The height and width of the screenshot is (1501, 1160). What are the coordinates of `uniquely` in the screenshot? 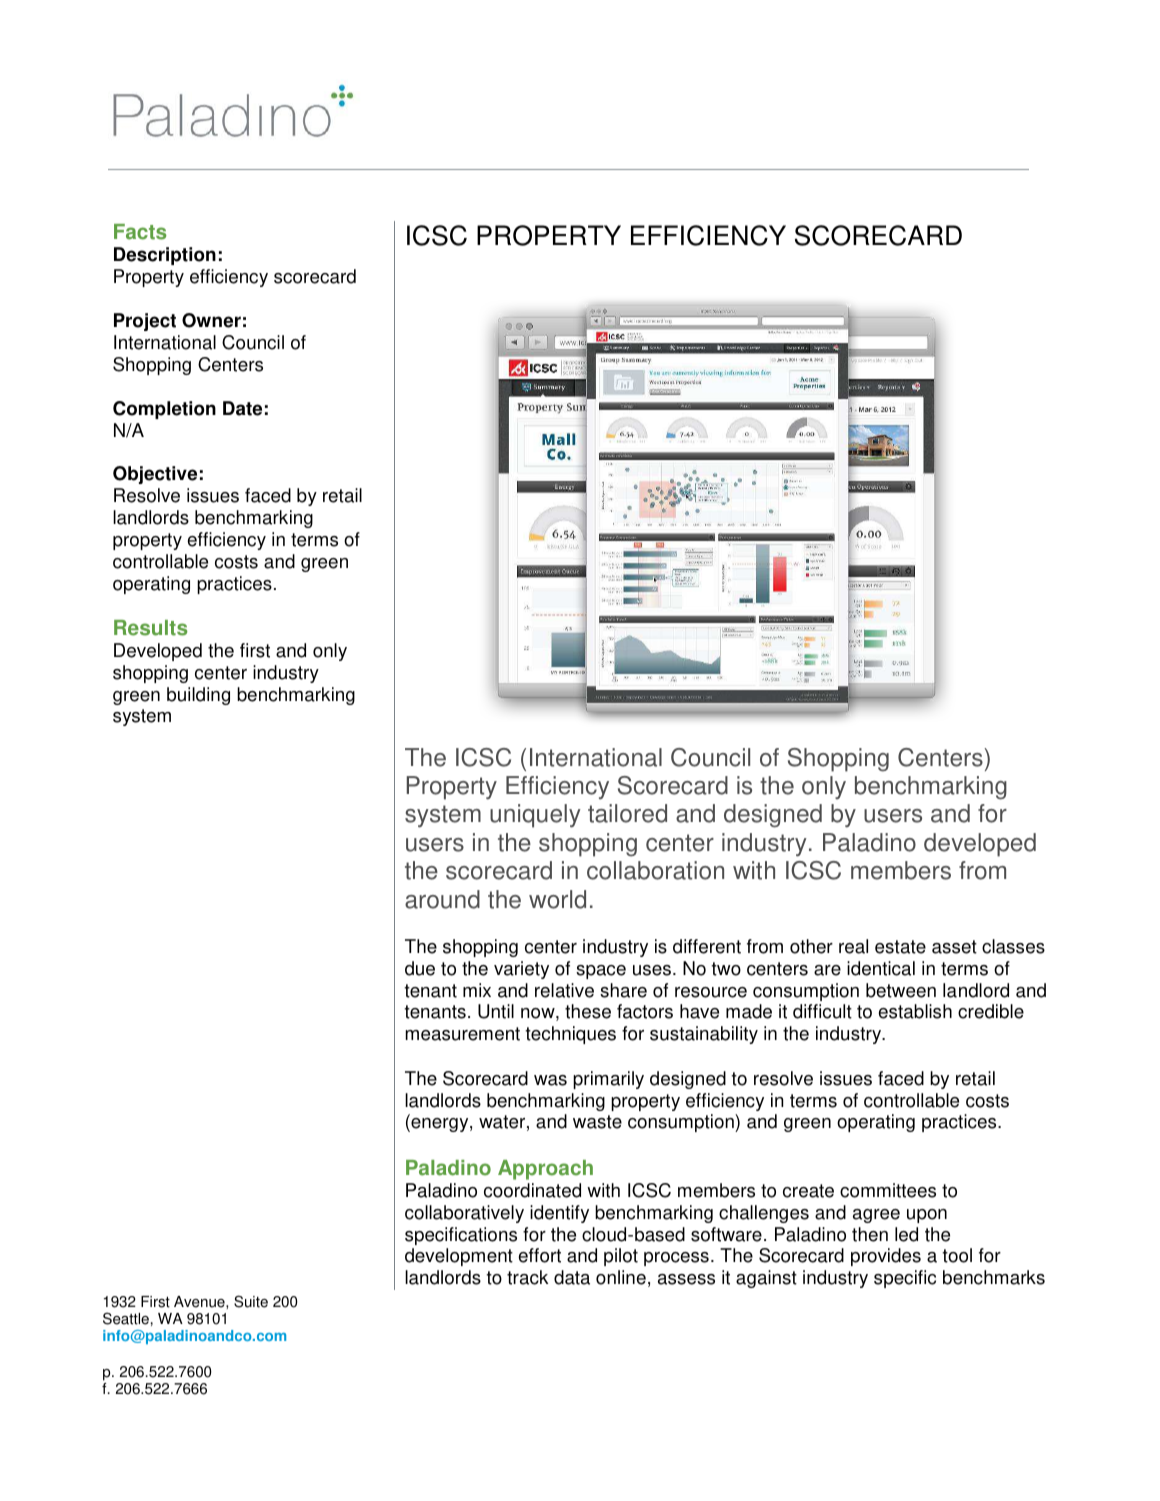 It's located at (535, 816).
